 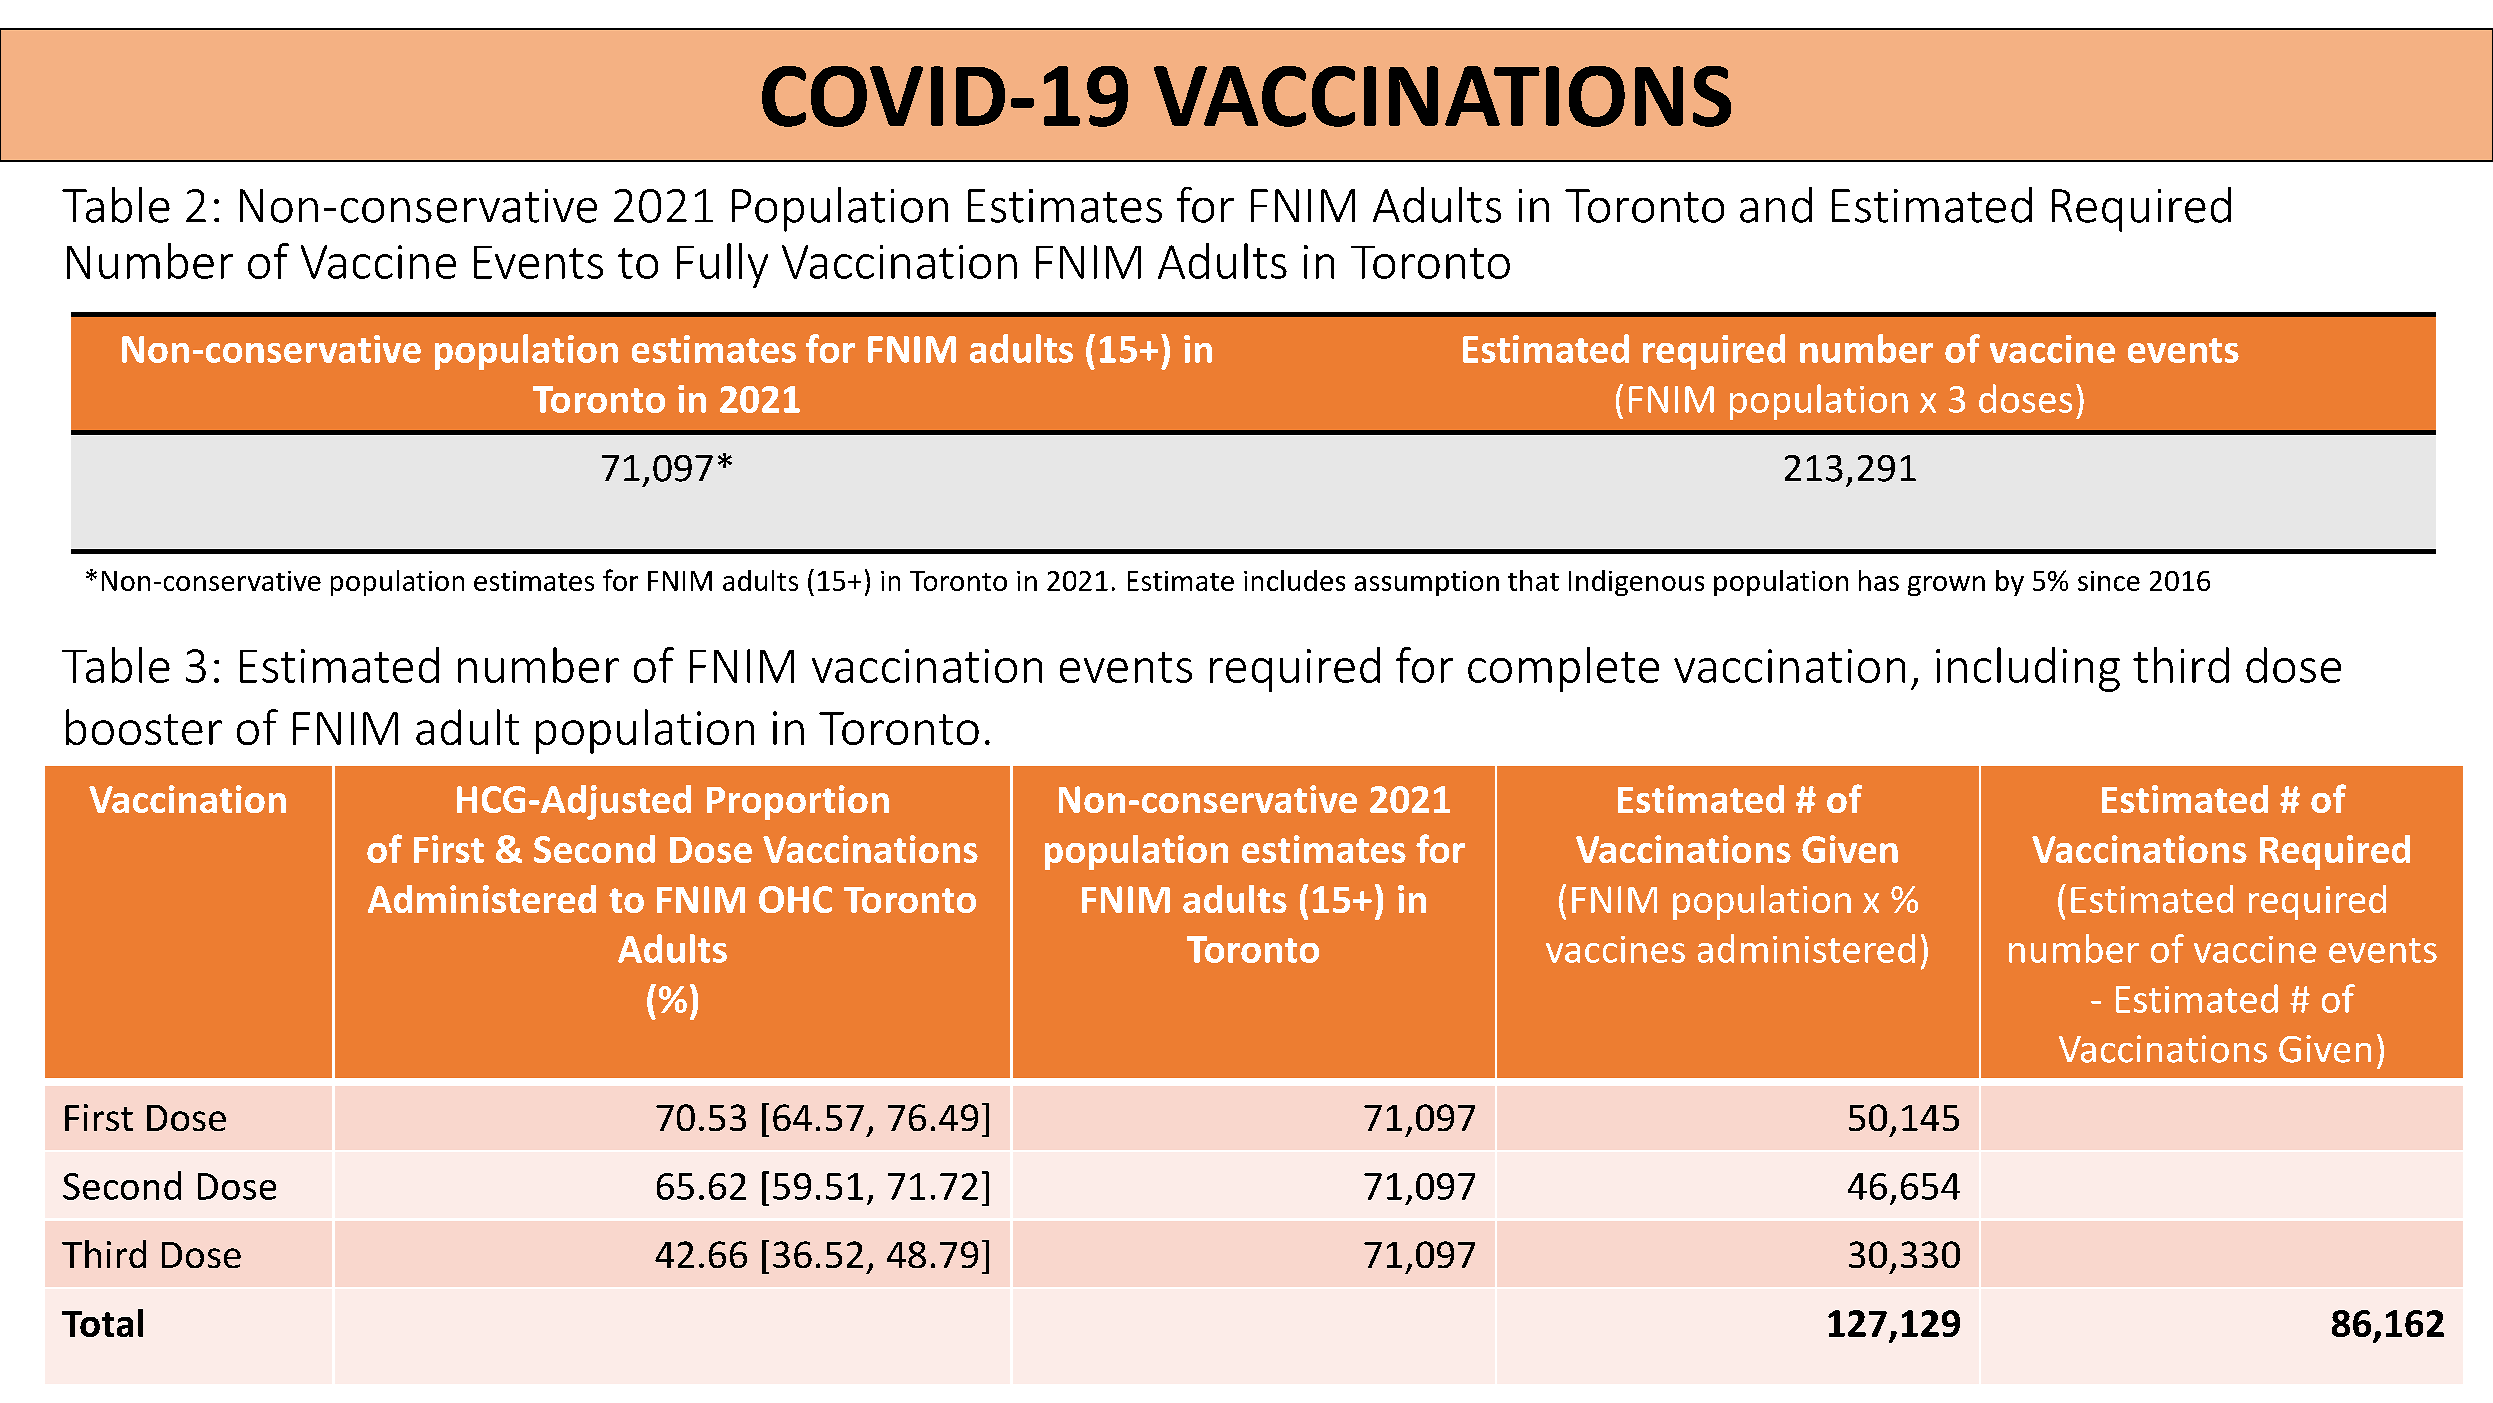 What do you see at coordinates (102, 1323) in the page?
I see `Total` at bounding box center [102, 1323].
